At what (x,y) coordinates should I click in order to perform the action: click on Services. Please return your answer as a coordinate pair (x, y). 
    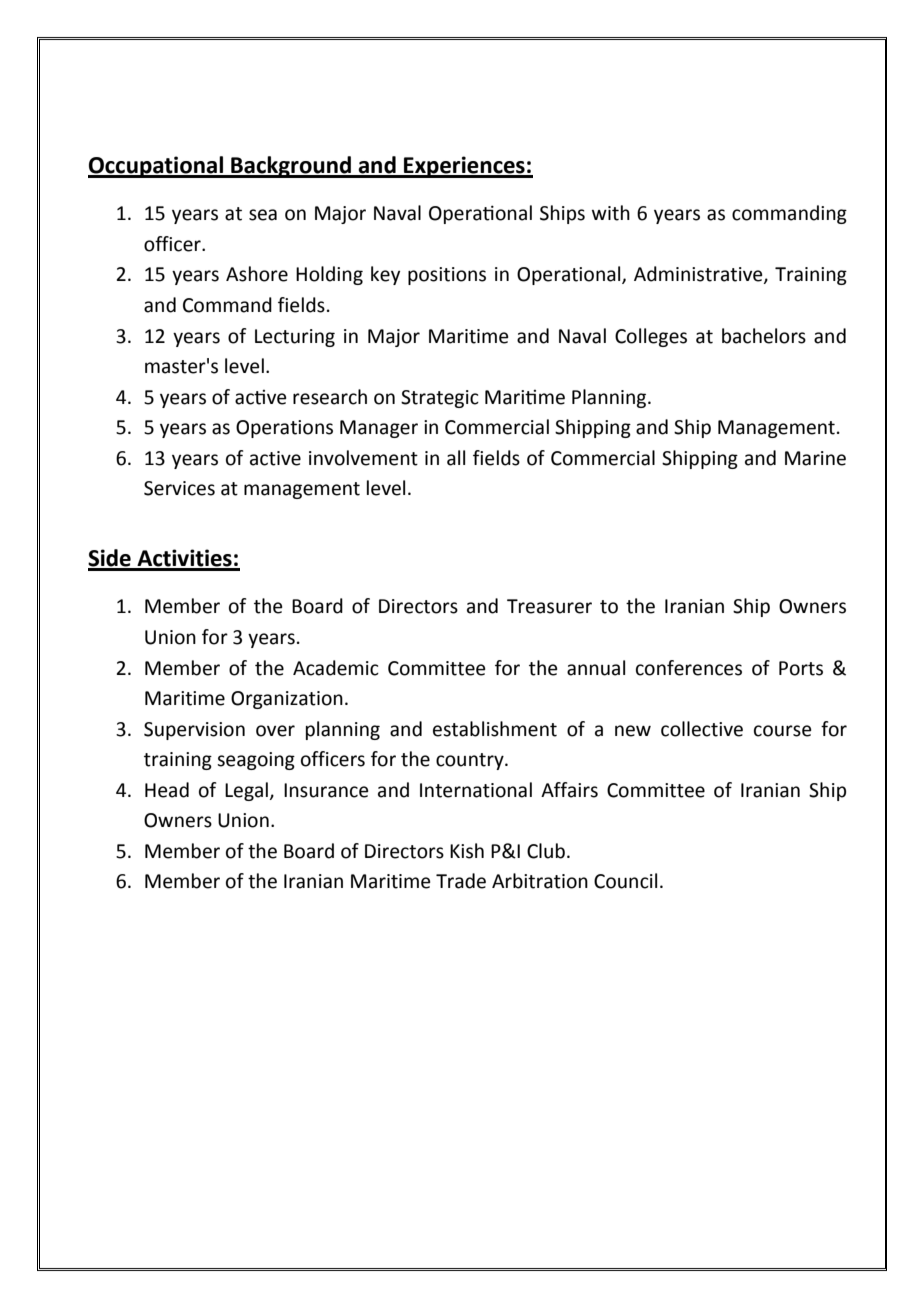
    Looking at the image, I should click on (179, 488).
